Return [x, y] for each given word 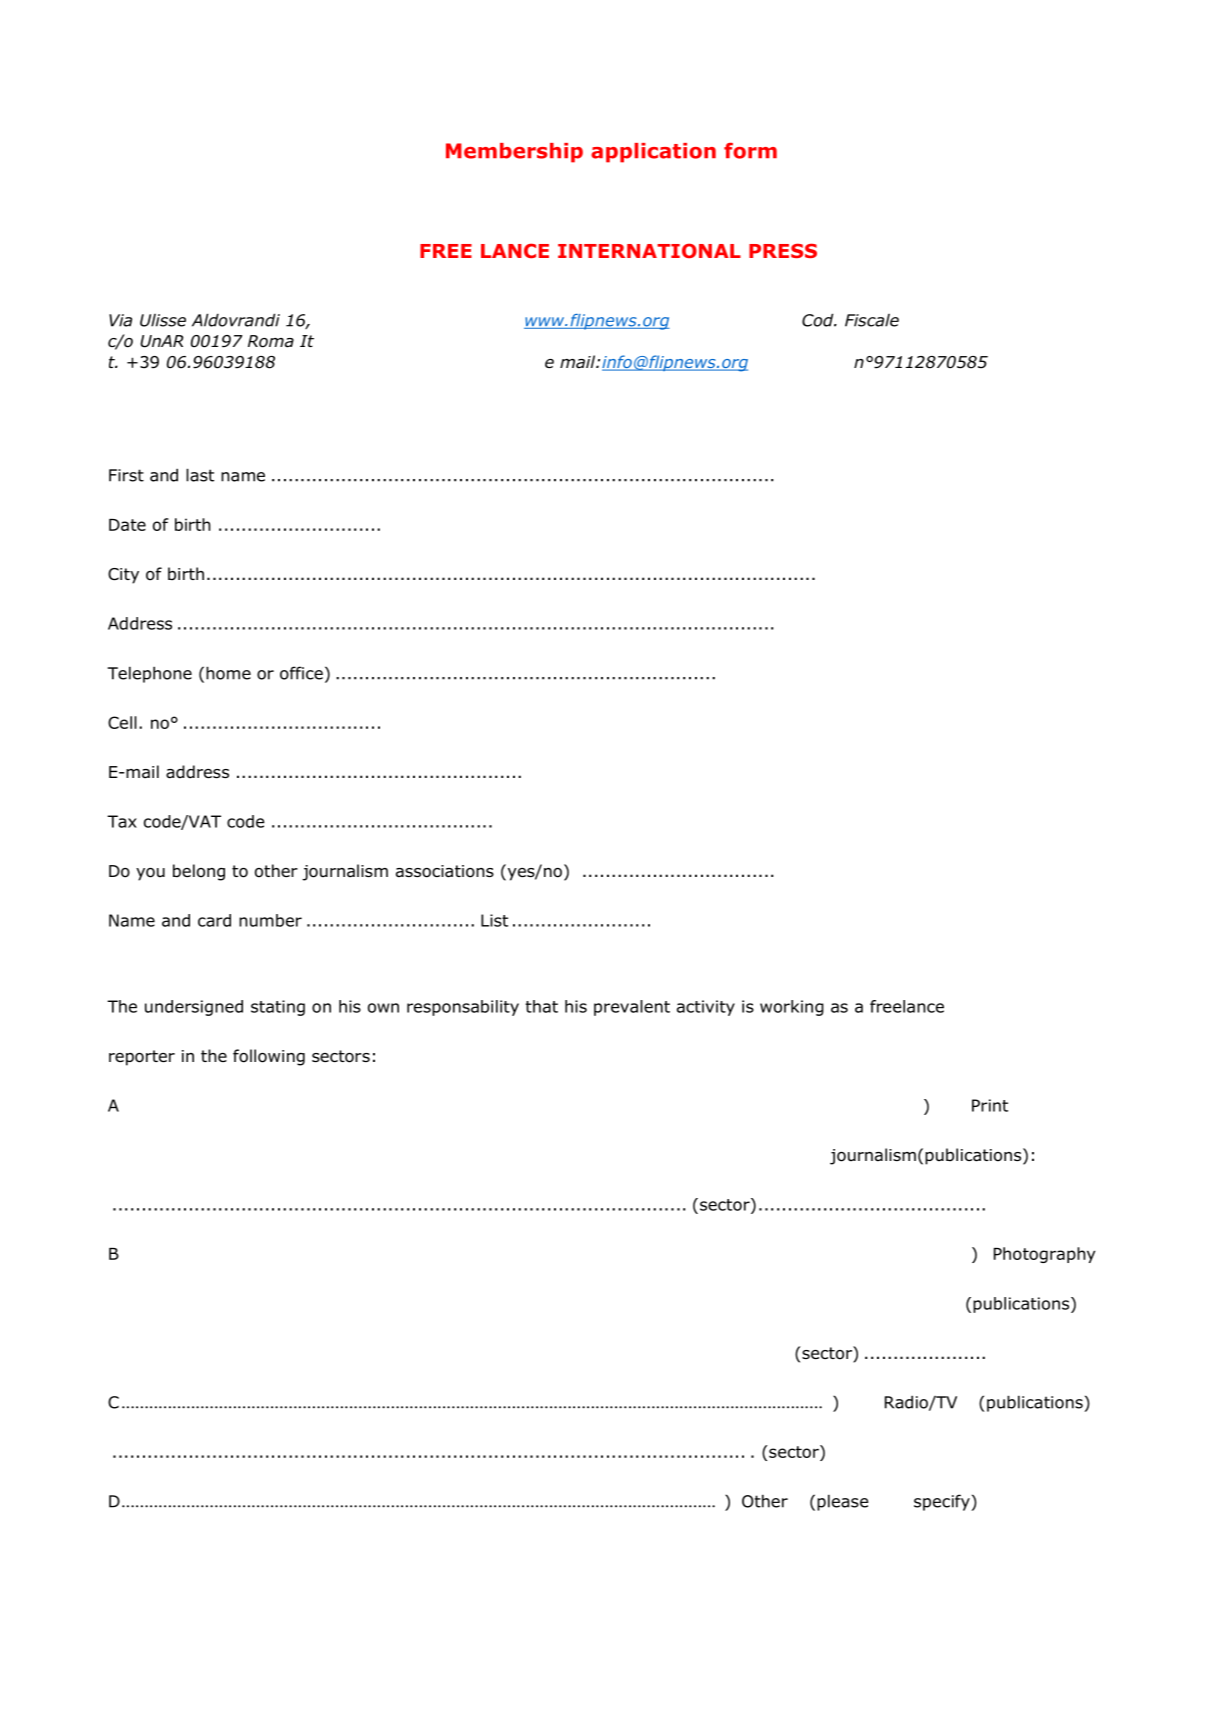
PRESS [783, 250]
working [792, 1008]
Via [120, 320]
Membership [514, 153]
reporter [142, 1058]
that [541, 1006]
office [301, 673]
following [269, 1057]
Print [990, 1105]
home [228, 673]
